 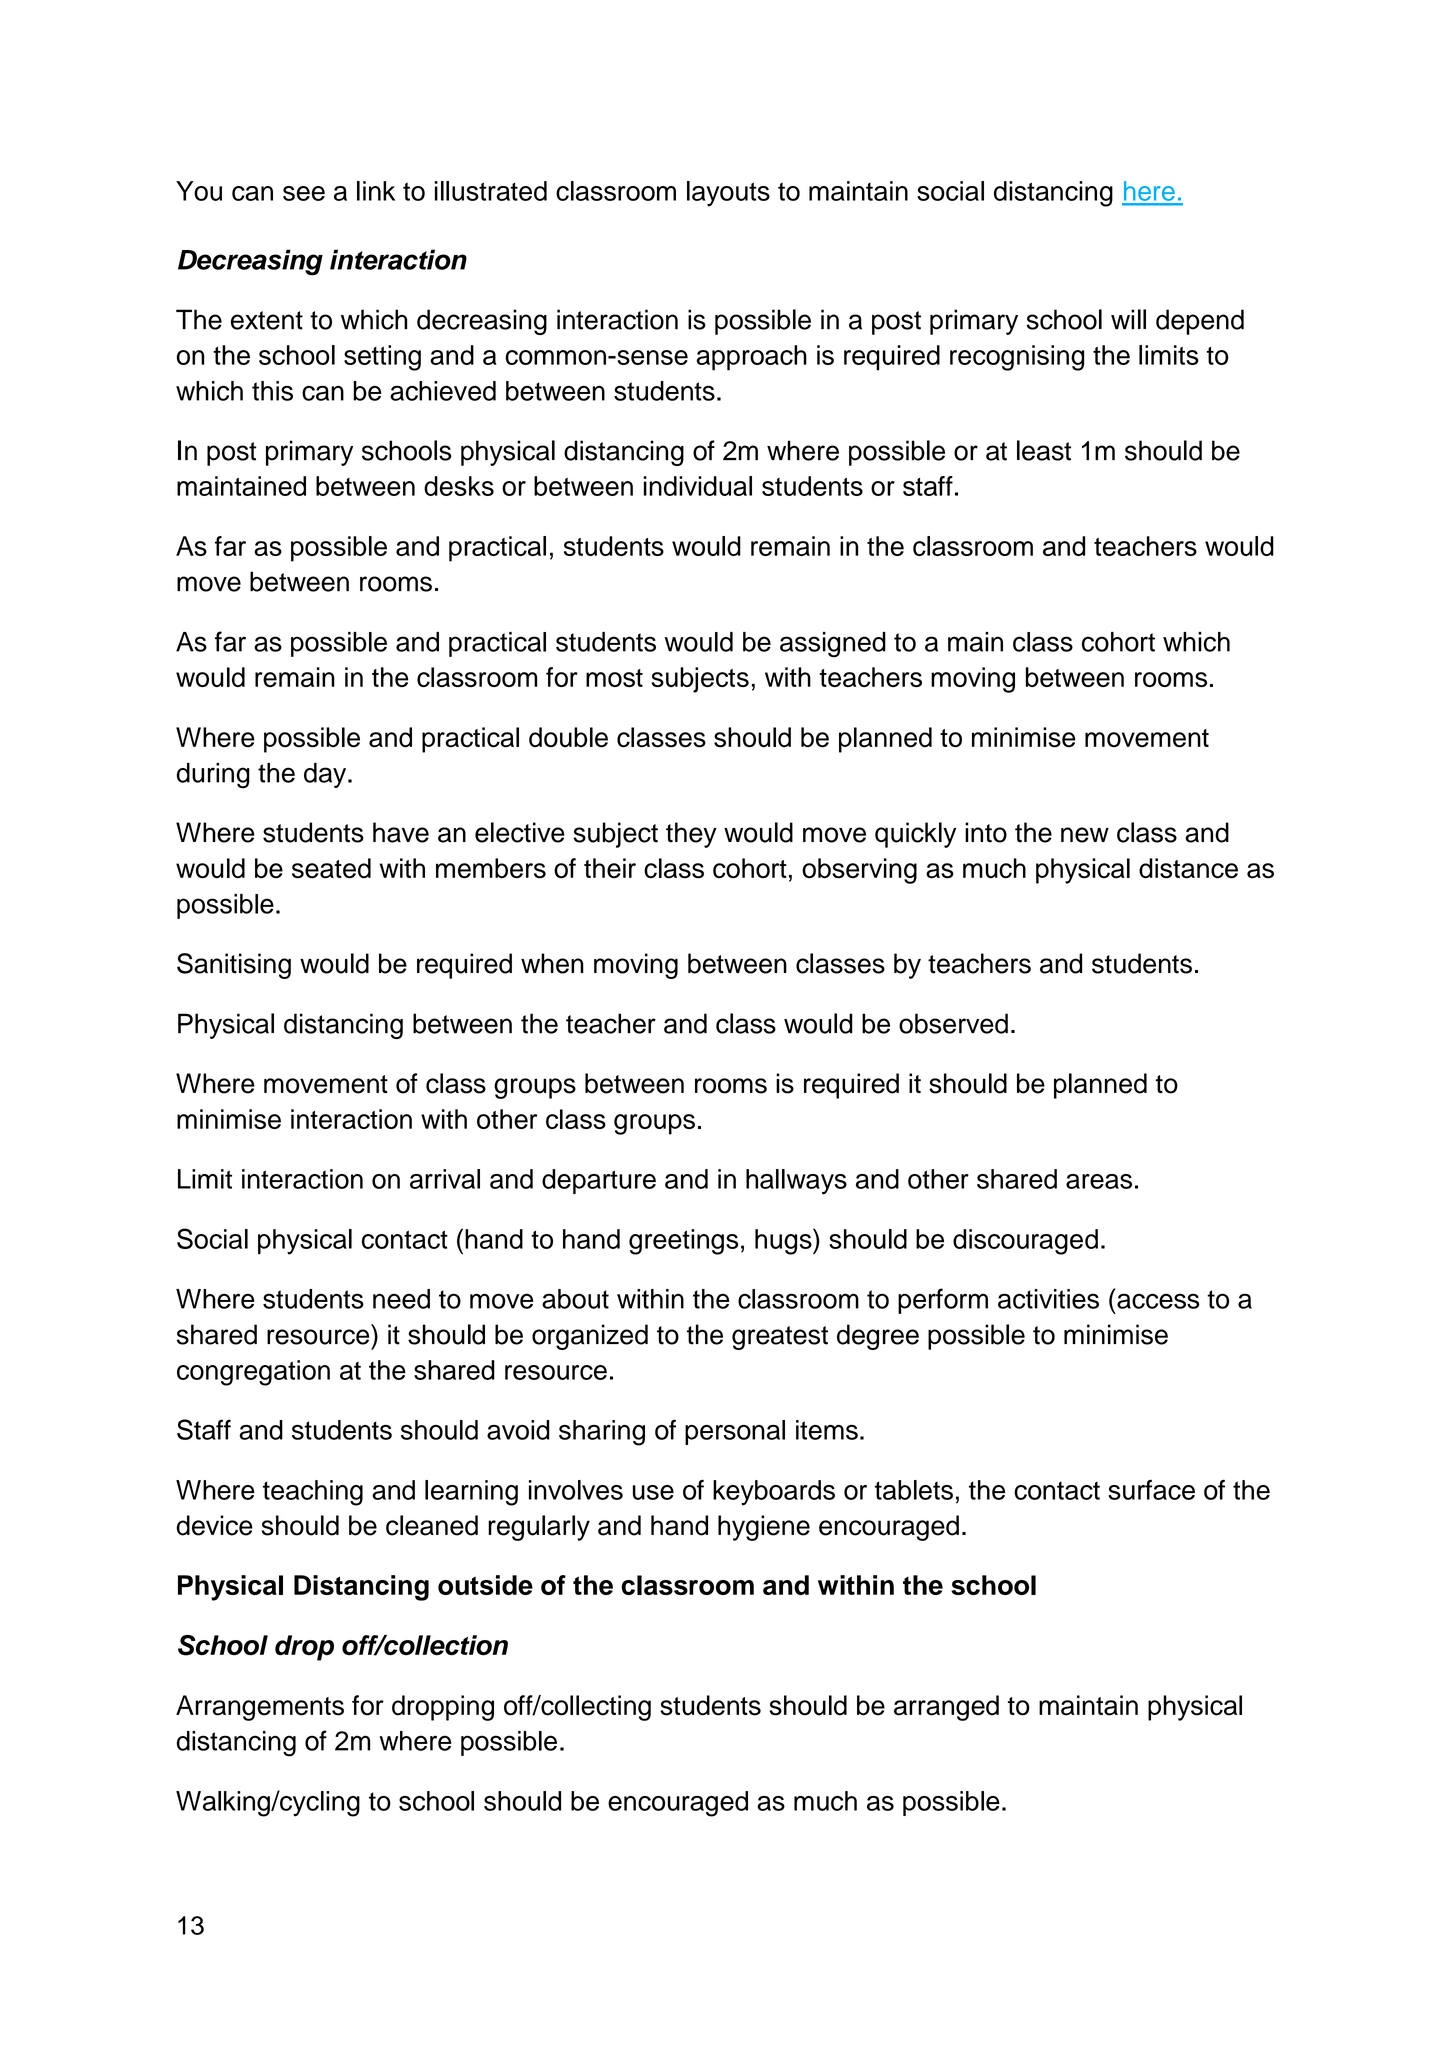 What do you see at coordinates (698, 486) in the screenshot?
I see `individual` at bounding box center [698, 486].
